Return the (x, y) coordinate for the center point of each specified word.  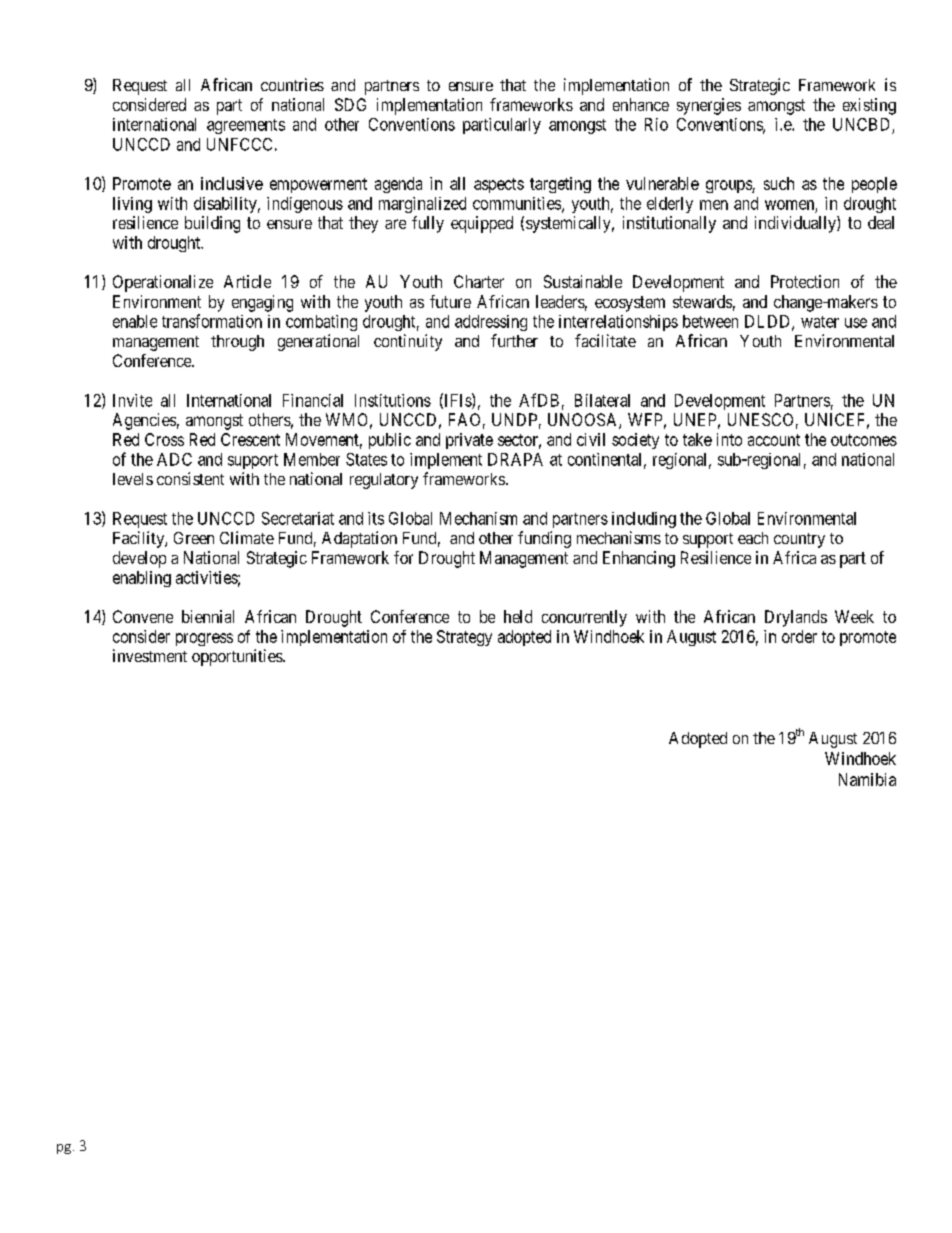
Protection (805, 281)
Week (854, 616)
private (469, 441)
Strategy (464, 638)
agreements (246, 126)
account (774, 440)
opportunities (238, 657)
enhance (641, 104)
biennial (208, 616)
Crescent (250, 439)
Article (247, 281)
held (518, 616)
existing (869, 106)
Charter (479, 281)
